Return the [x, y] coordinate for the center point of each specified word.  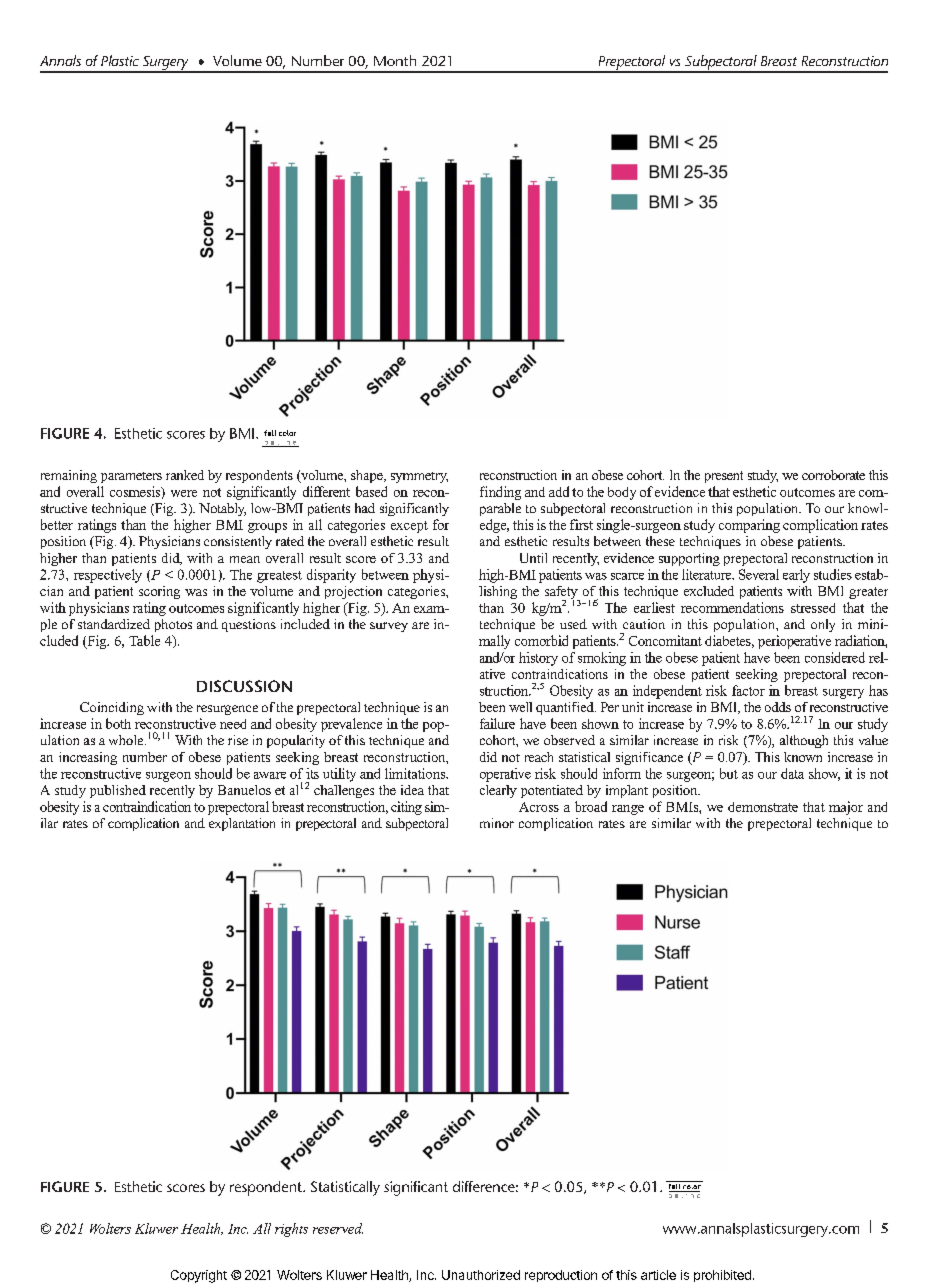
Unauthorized [481, 1275]
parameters [131, 477]
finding [500, 493]
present [724, 477]
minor [497, 823]
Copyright [199, 1276]
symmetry [419, 477]
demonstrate [763, 807]
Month [395, 60]
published [118, 791]
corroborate [833, 475]
